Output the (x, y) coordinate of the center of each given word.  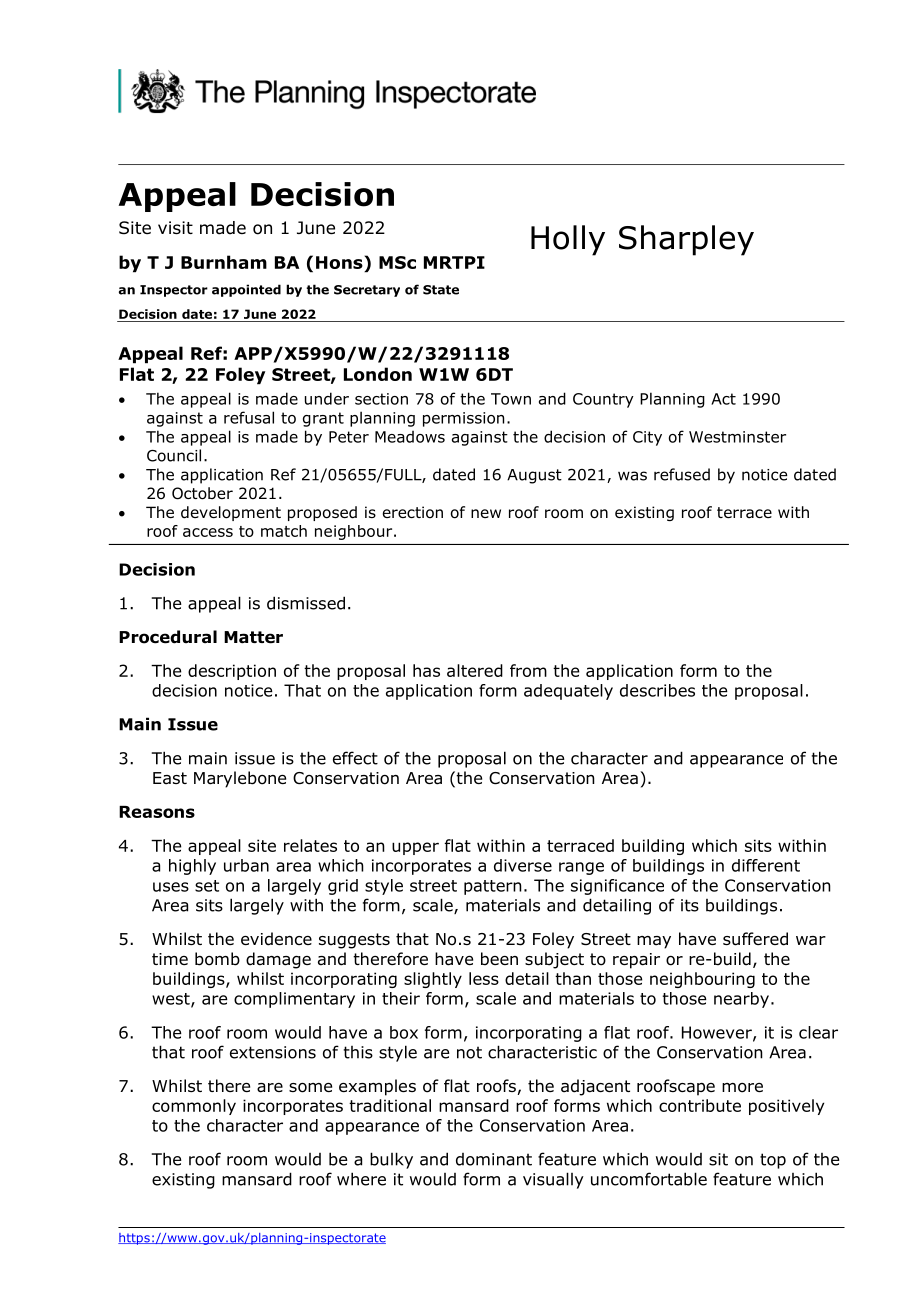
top (773, 1161)
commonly (194, 1107)
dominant (494, 1159)
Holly (568, 240)
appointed (246, 290)
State (441, 290)
